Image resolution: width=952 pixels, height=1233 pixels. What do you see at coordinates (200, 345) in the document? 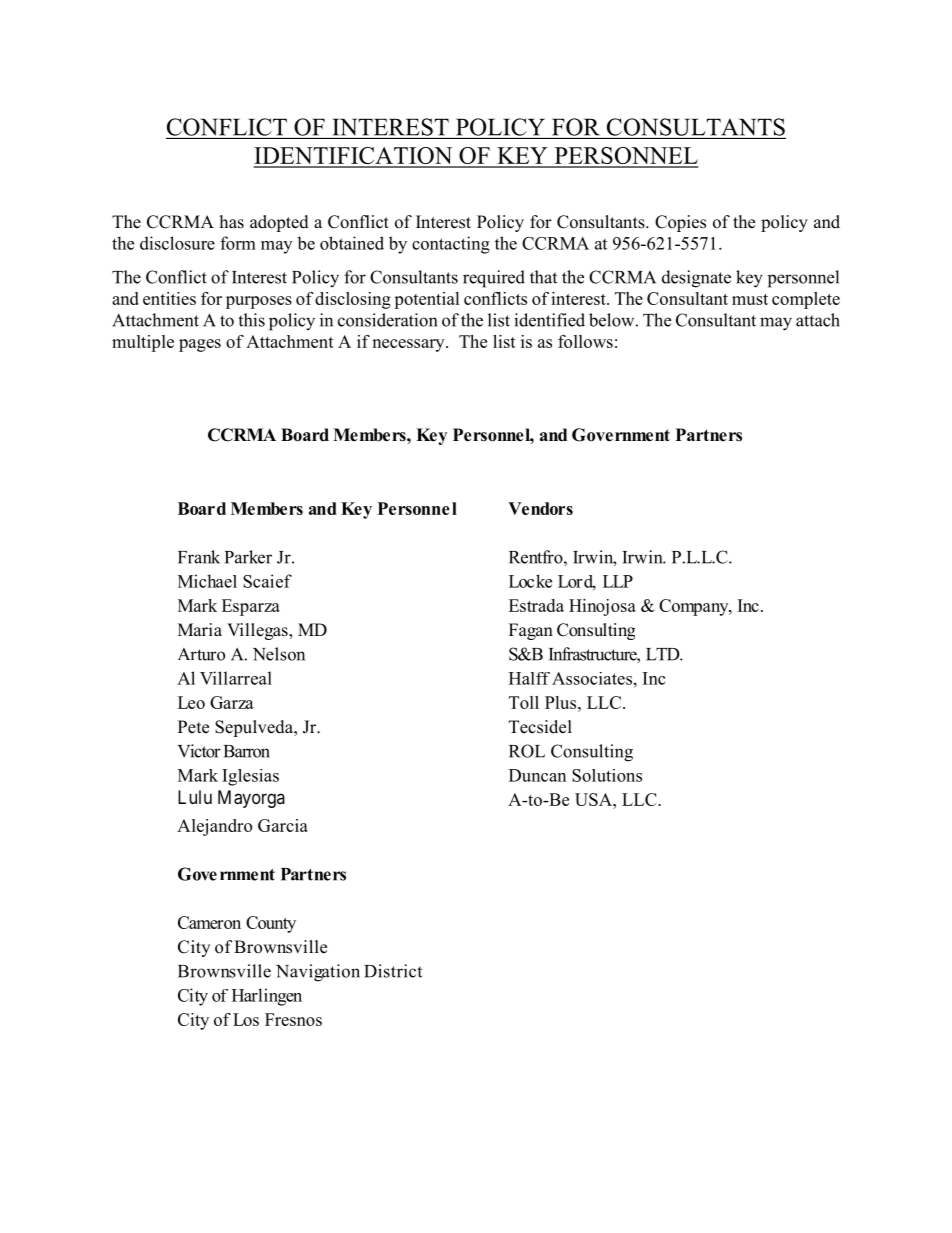
I see `pages` at bounding box center [200, 345].
